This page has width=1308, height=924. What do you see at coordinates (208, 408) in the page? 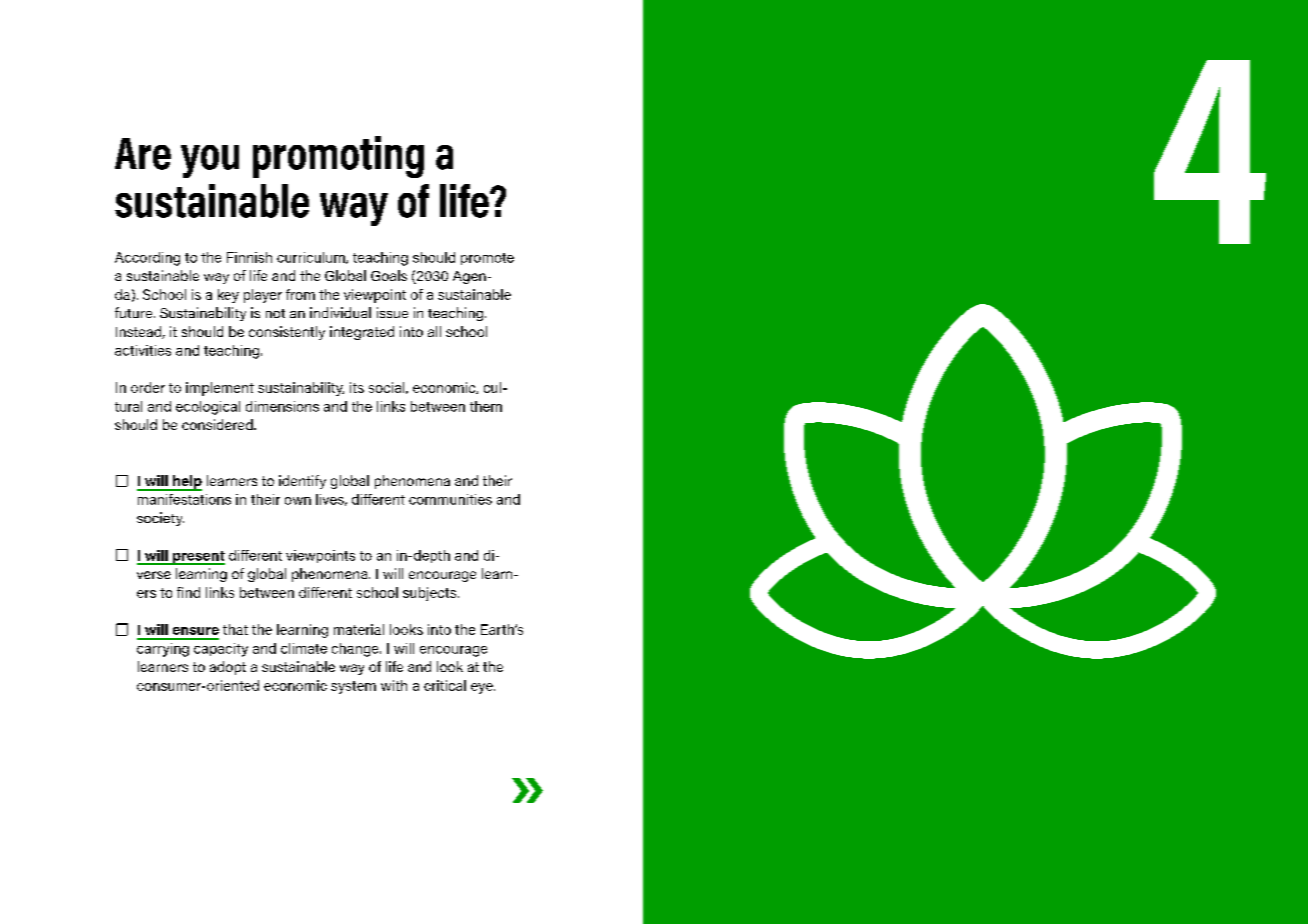
I see `ecological` at bounding box center [208, 408].
